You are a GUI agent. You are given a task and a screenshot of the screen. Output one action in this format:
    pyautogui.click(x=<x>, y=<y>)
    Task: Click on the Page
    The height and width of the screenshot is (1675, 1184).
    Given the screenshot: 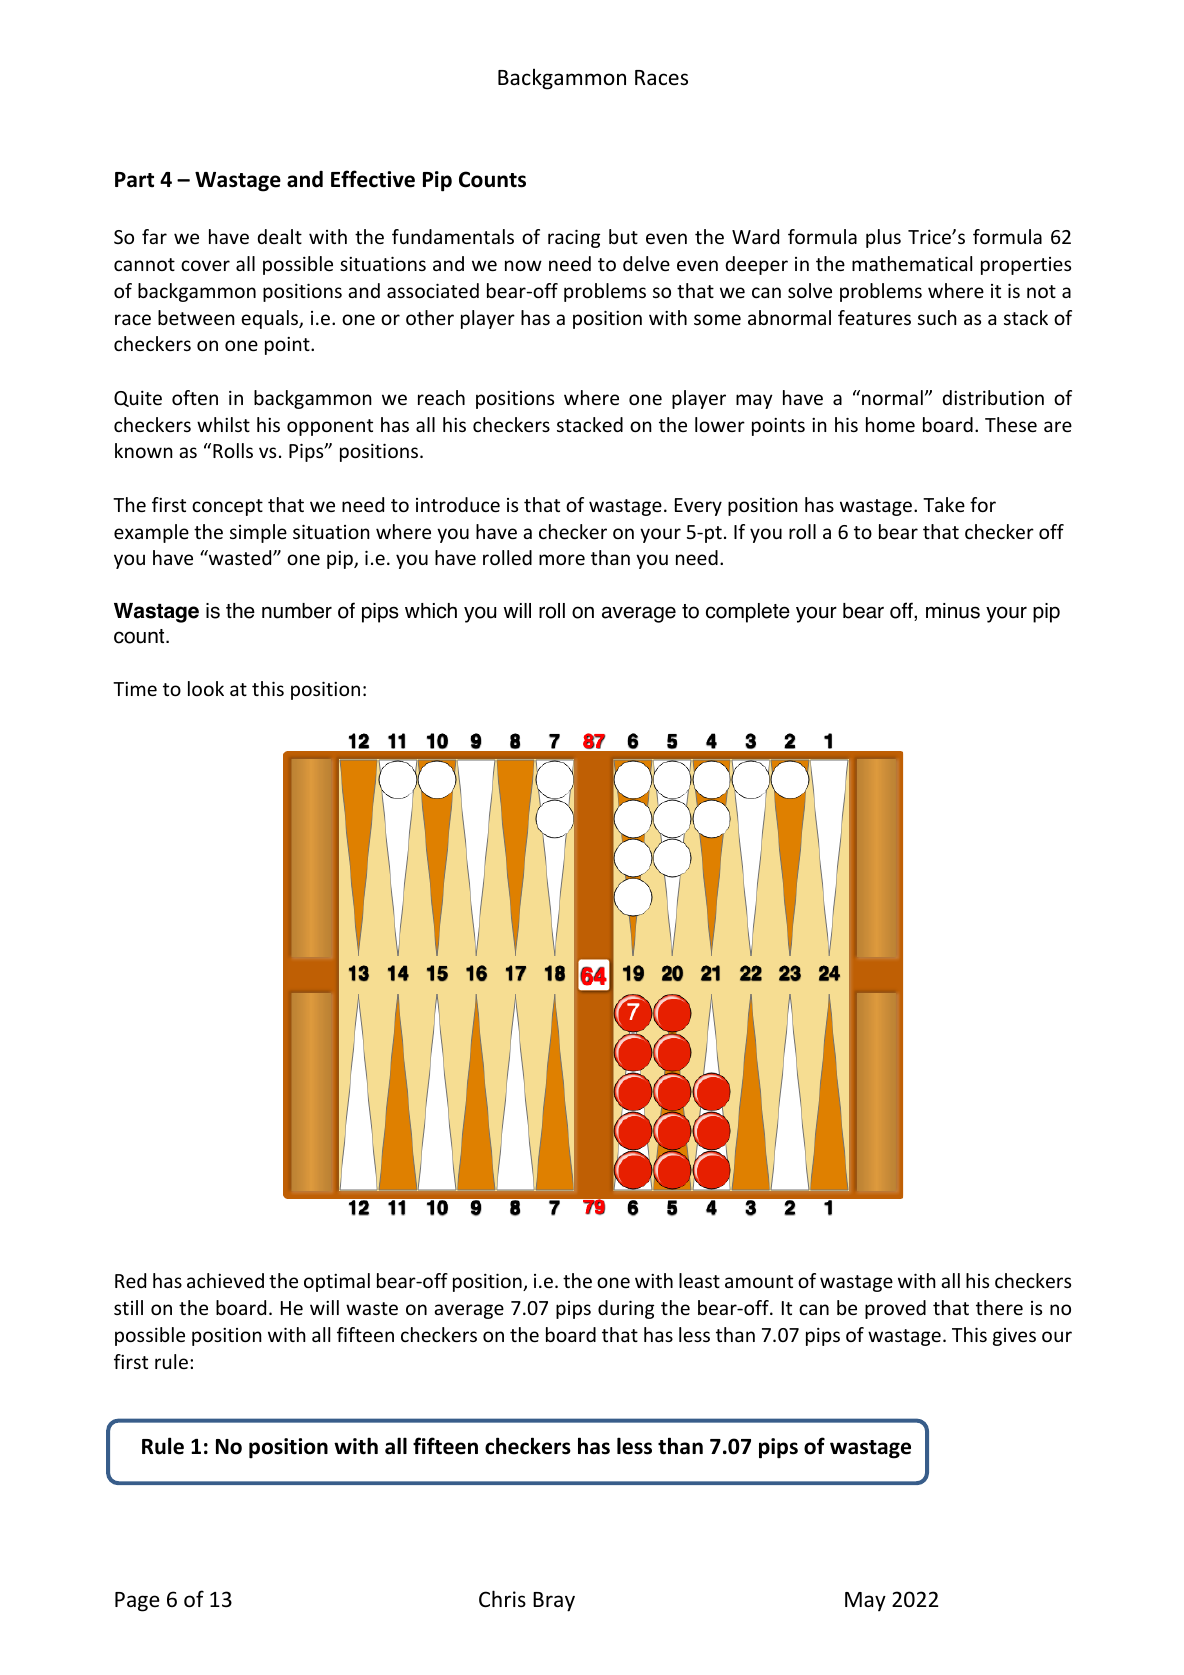 What is the action you would take?
    pyautogui.click(x=137, y=1602)
